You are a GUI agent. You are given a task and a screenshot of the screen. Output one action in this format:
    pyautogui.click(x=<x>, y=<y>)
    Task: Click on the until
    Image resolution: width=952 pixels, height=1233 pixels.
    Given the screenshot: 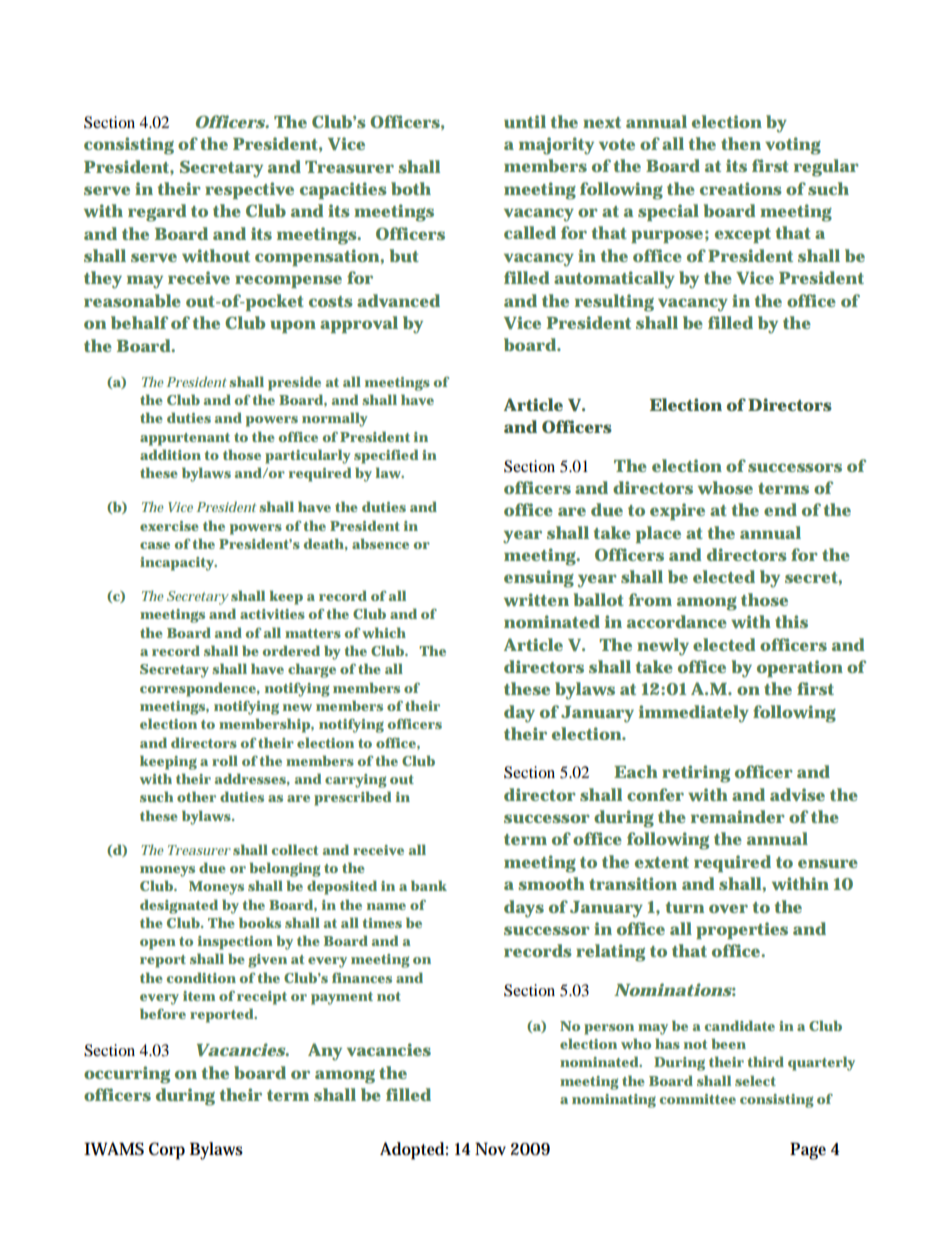 What is the action you would take?
    pyautogui.click(x=525, y=121)
